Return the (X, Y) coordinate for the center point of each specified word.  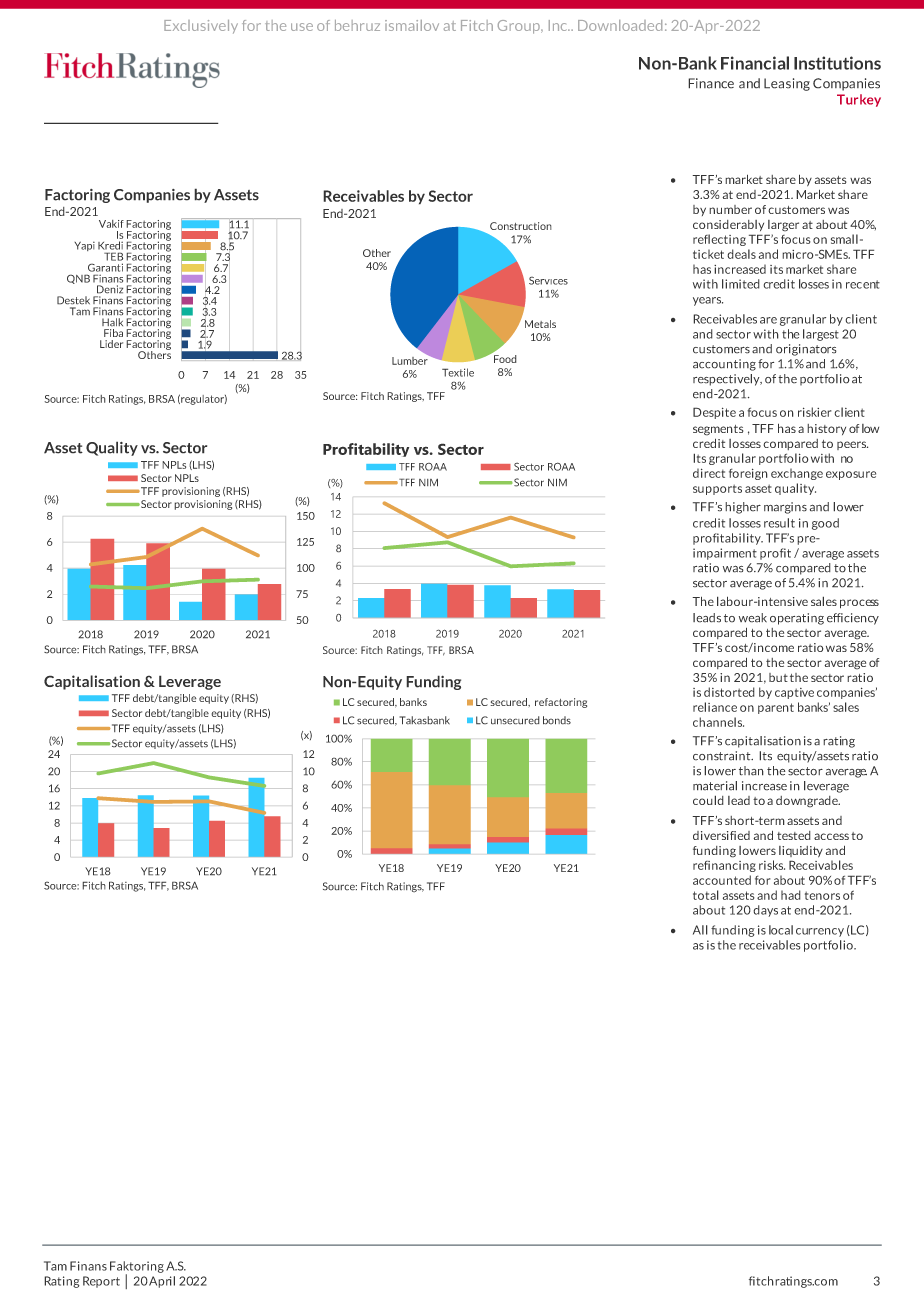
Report (101, 1282)
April (162, 1282)
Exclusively (201, 27)
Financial (755, 63)
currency (820, 932)
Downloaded (620, 25)
